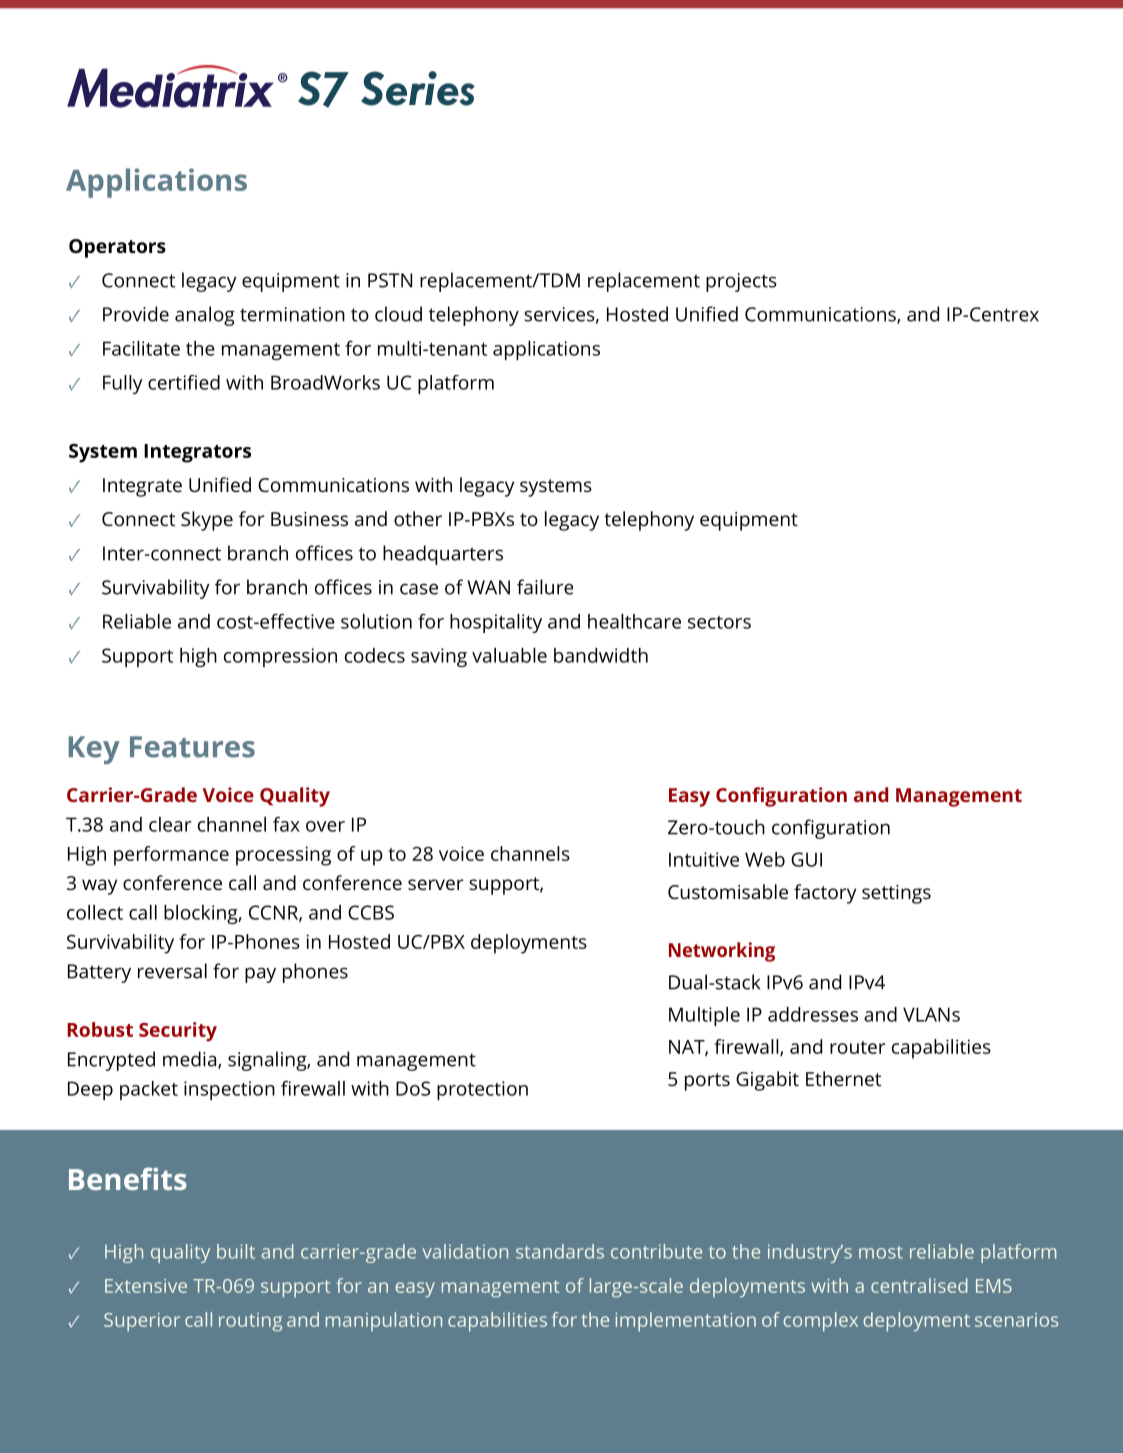 This screenshot has height=1453, width=1123. What do you see at coordinates (509, 655) in the screenshot?
I see `valuable` at bounding box center [509, 655].
